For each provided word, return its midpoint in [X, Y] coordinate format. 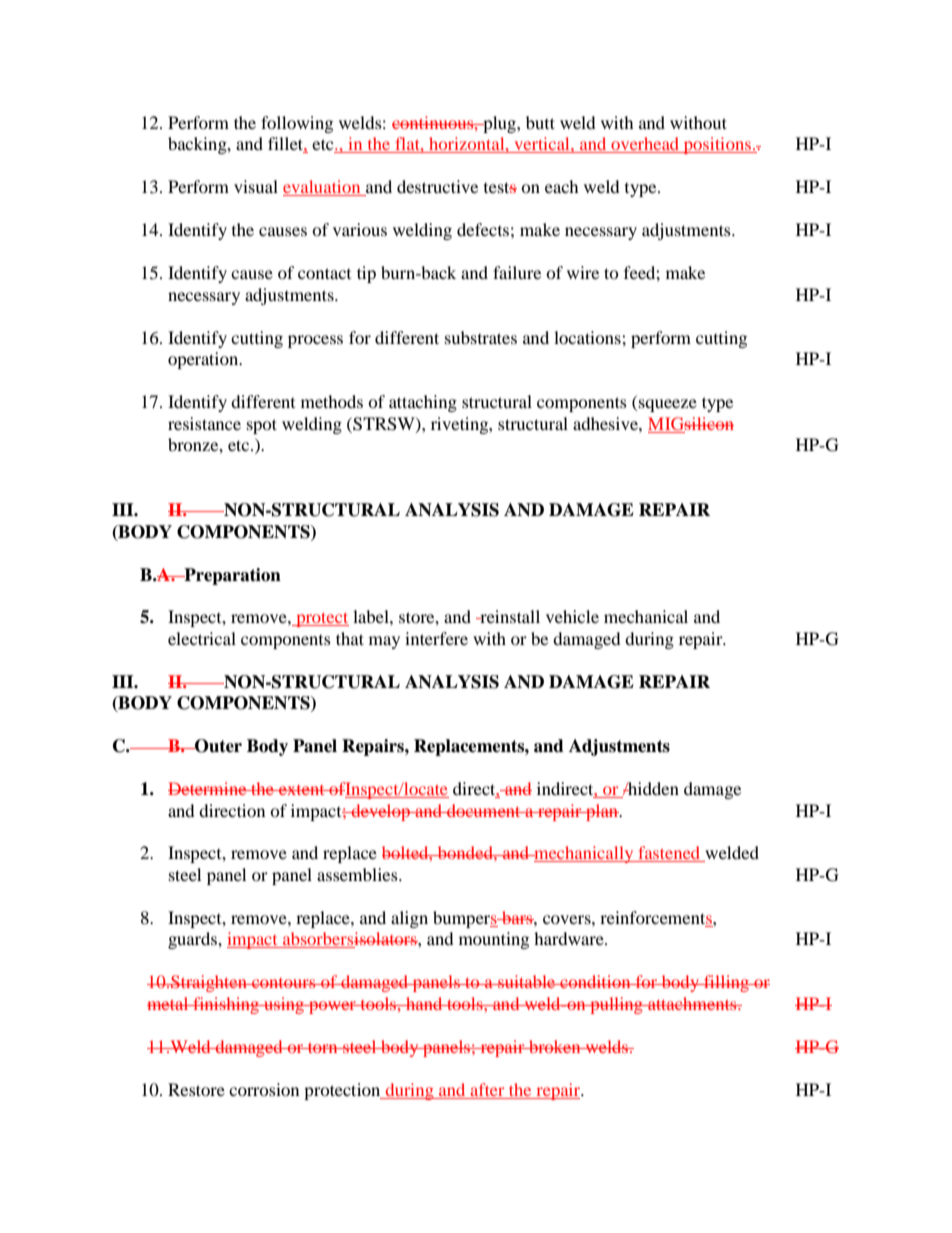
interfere [436, 638]
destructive [437, 186]
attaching [423, 403]
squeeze [668, 405]
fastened [669, 854]
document [484, 810]
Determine [208, 788]
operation [204, 360]
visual [256, 186]
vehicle [572, 616]
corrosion [264, 1089]
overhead [645, 145]
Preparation [231, 576]
